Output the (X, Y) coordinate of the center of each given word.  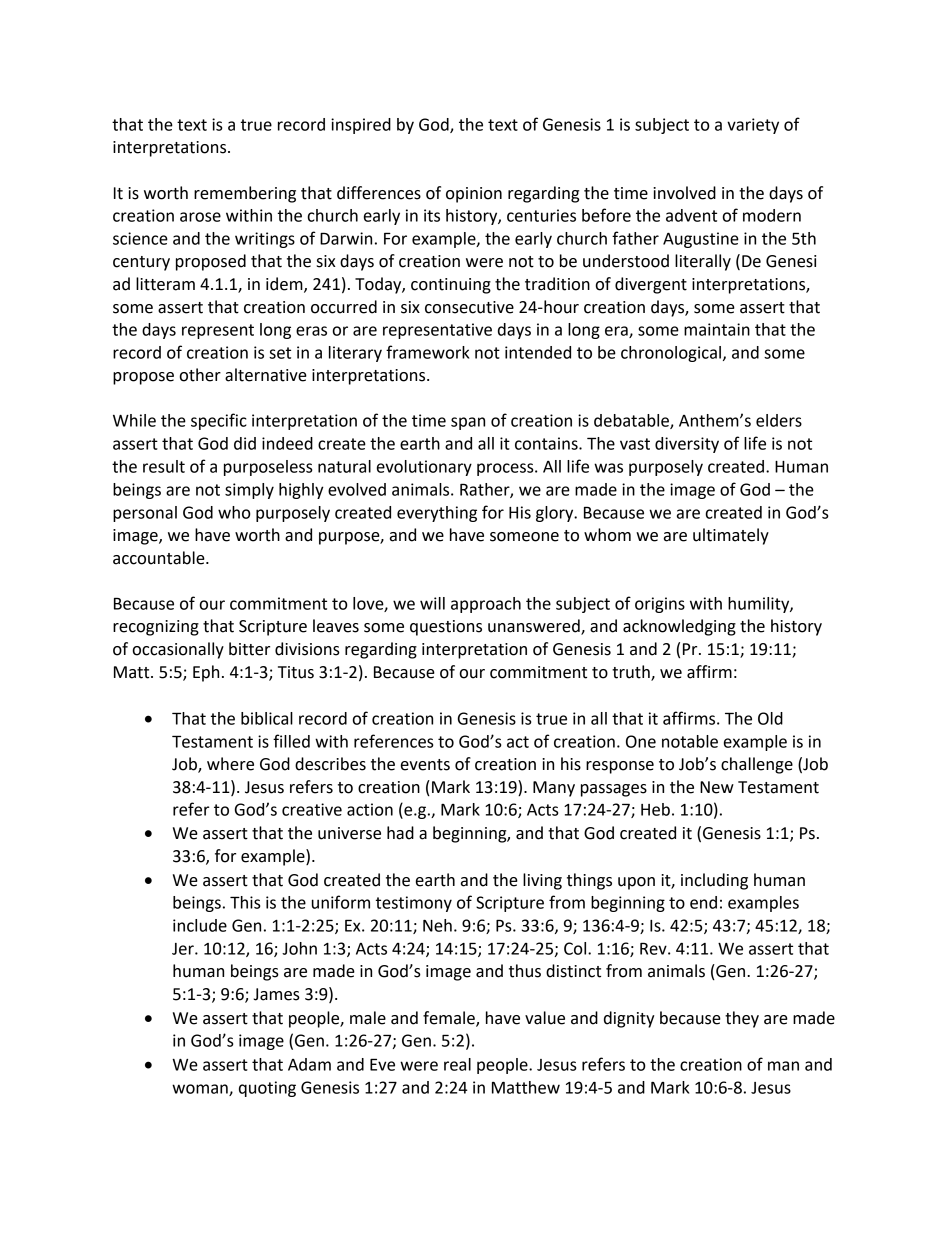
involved (684, 193)
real (457, 1064)
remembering (245, 194)
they (742, 1019)
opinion (474, 195)
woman (201, 1090)
